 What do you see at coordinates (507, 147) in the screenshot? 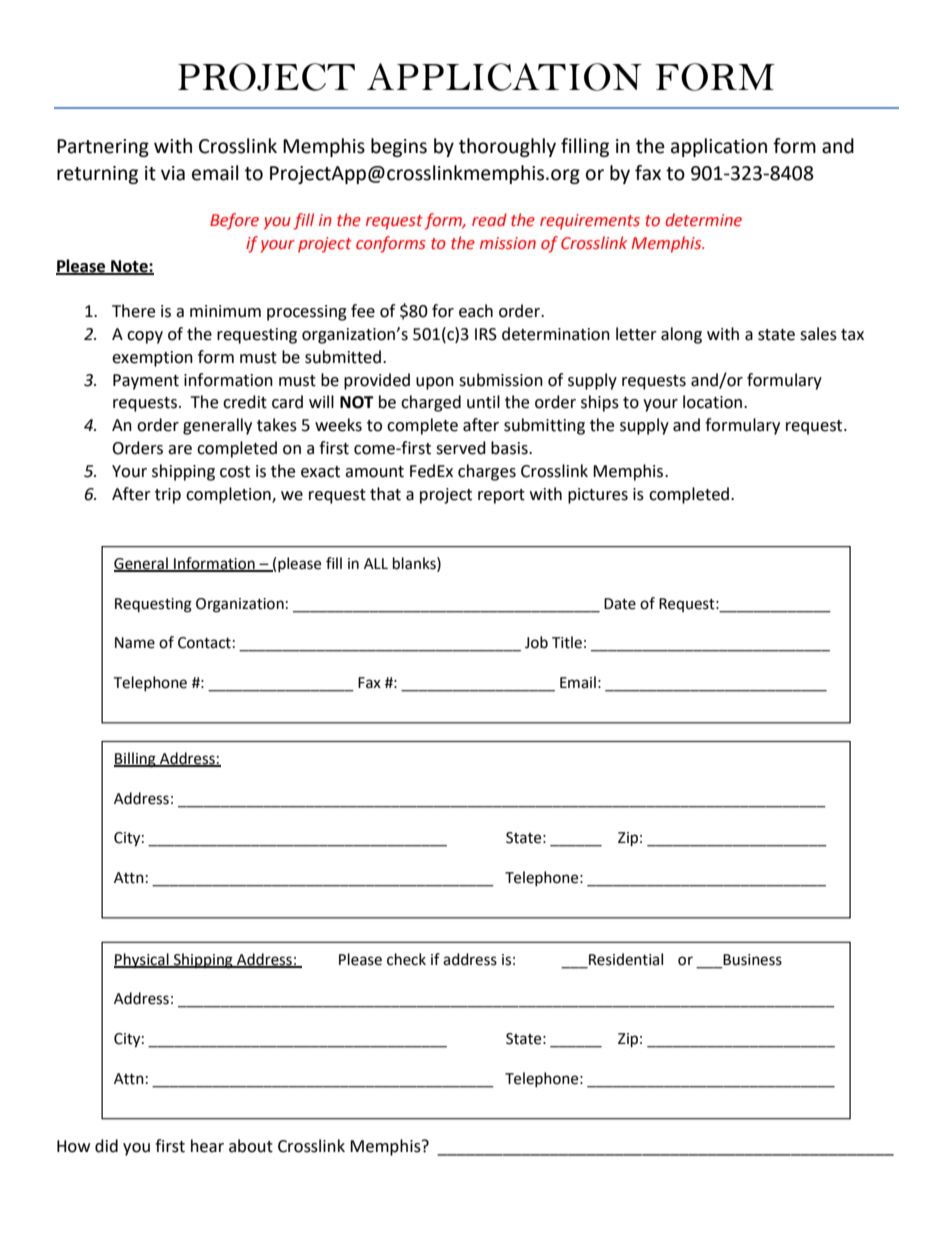
I see `thoroughly` at bounding box center [507, 147].
